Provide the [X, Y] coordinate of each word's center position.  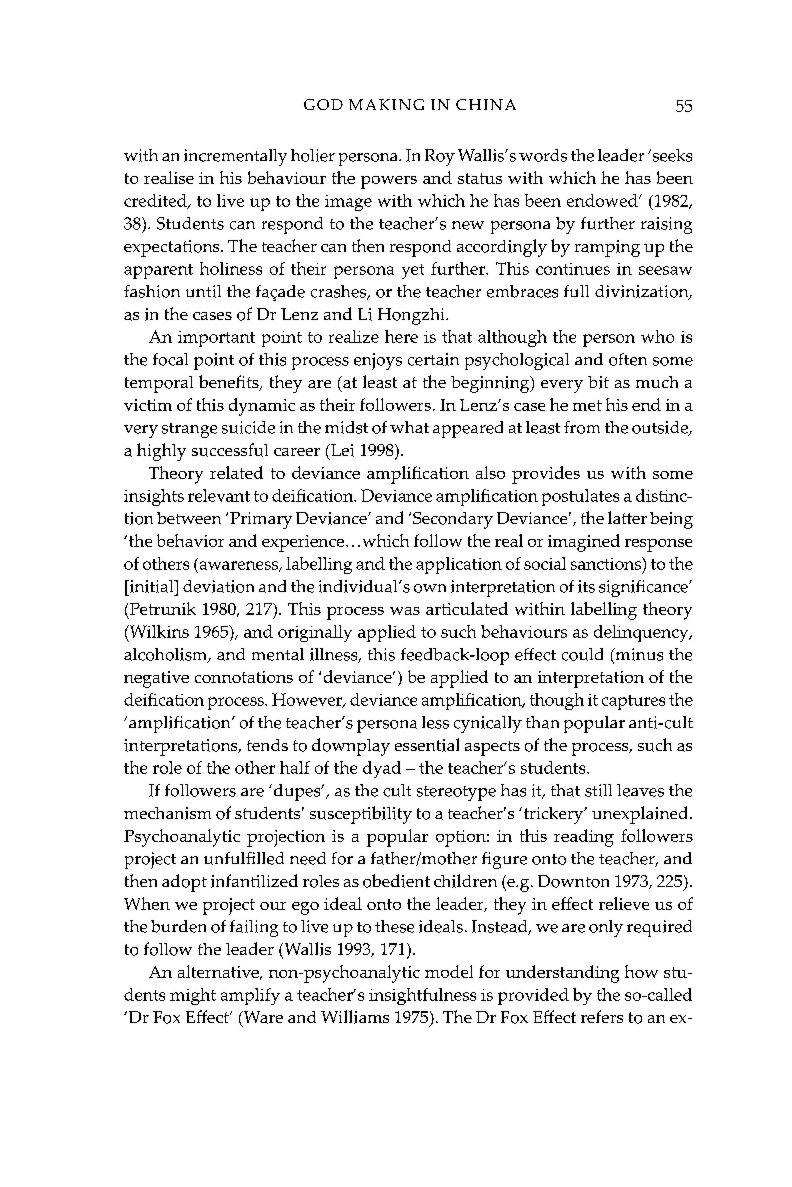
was [405, 611]
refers [602, 1016]
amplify [250, 996]
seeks [671, 155]
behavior [190, 540]
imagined [584, 543]
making [386, 104]
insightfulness [422, 996]
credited [156, 201]
